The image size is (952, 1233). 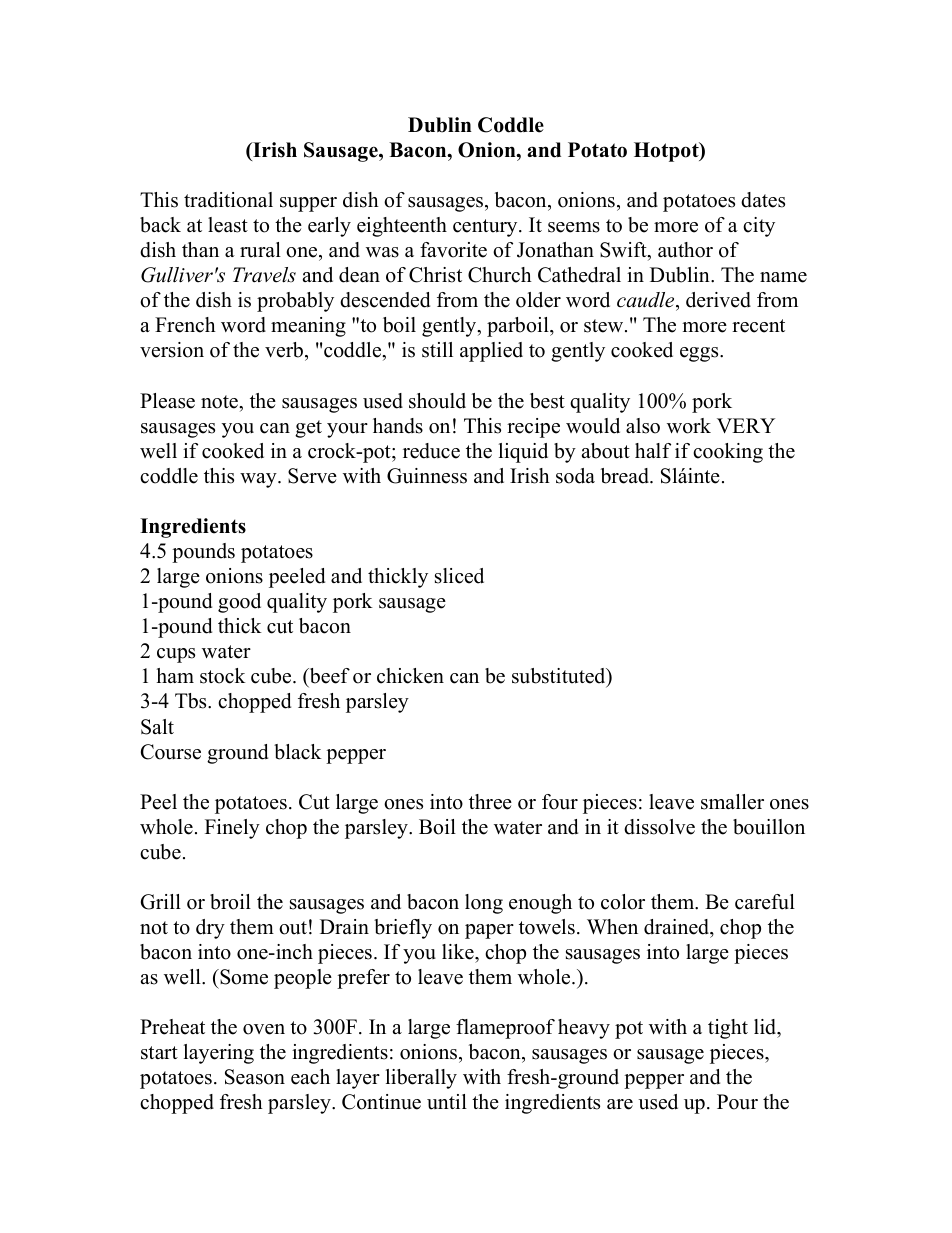 What do you see at coordinates (486, 228) in the page?
I see `century` at bounding box center [486, 228].
